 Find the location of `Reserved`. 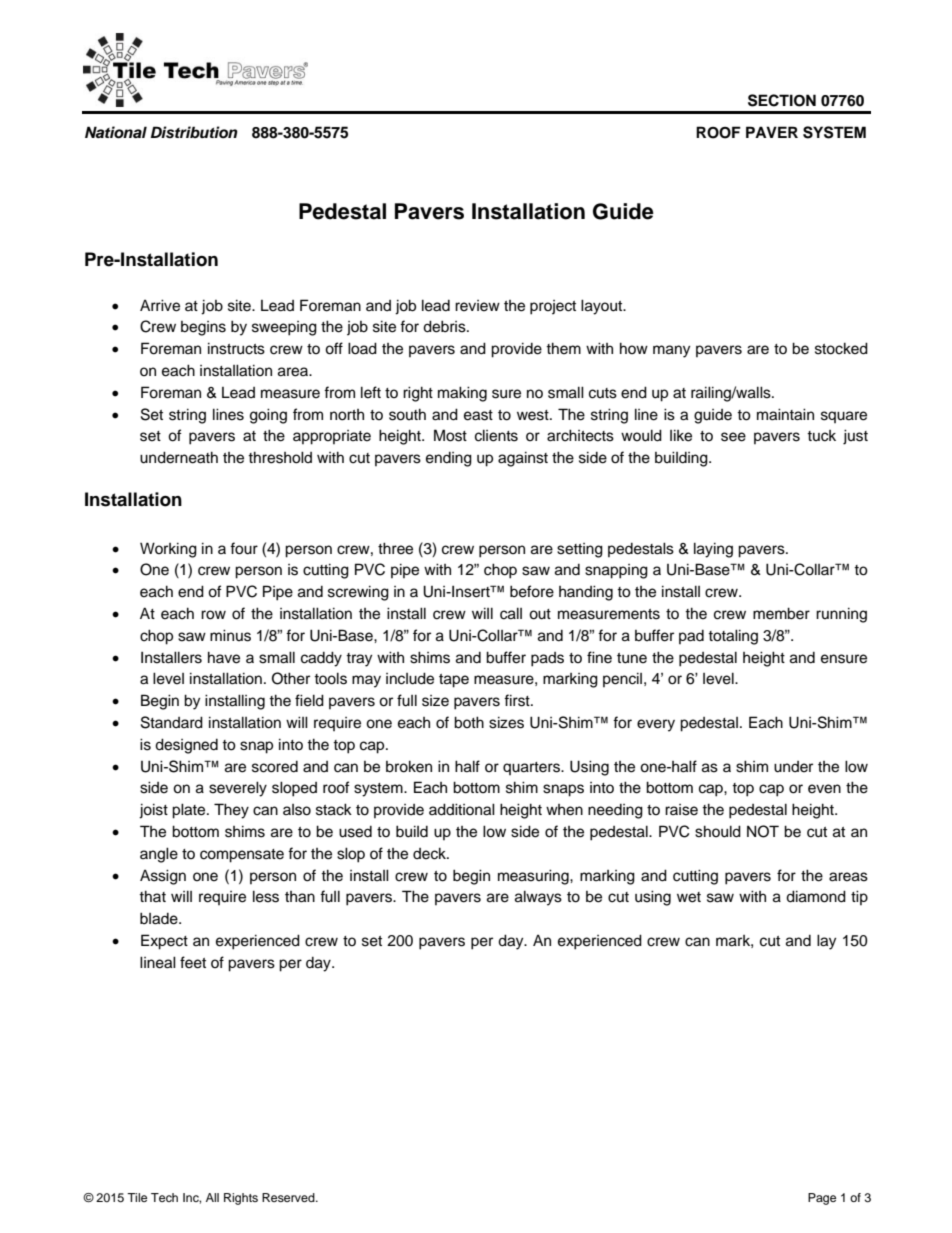

Reserved is located at coordinates (289, 1197).
